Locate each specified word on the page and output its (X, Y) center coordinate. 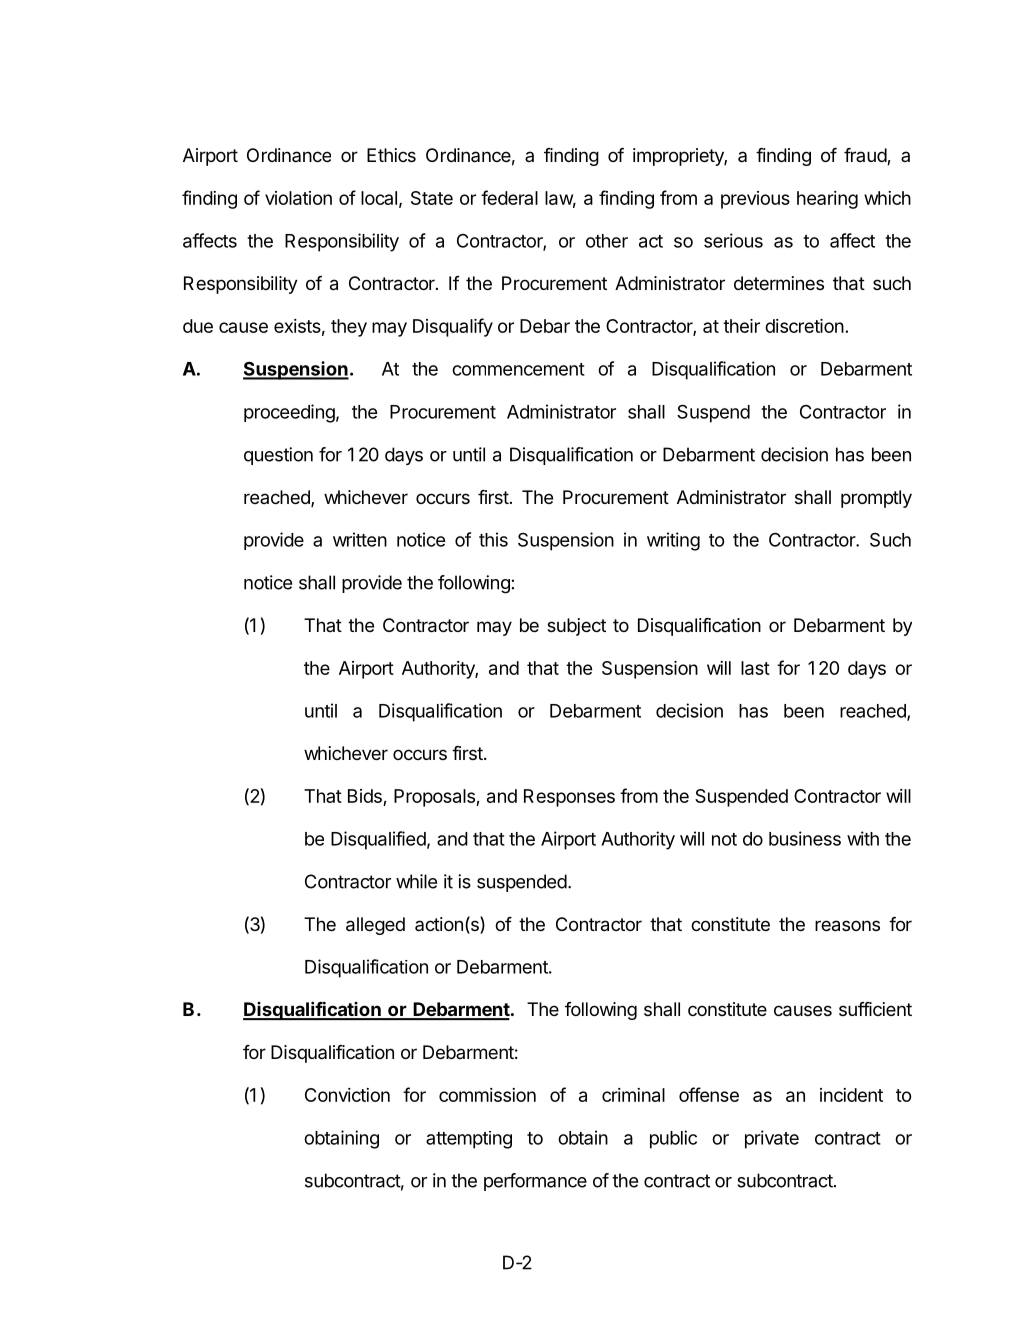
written (360, 539)
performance (535, 1182)
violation (298, 198)
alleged (375, 926)
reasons (847, 926)
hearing (827, 200)
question (278, 456)
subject (576, 627)
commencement (518, 369)
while (416, 881)
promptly (876, 499)
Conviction (347, 1095)
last (755, 668)
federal (509, 197)
